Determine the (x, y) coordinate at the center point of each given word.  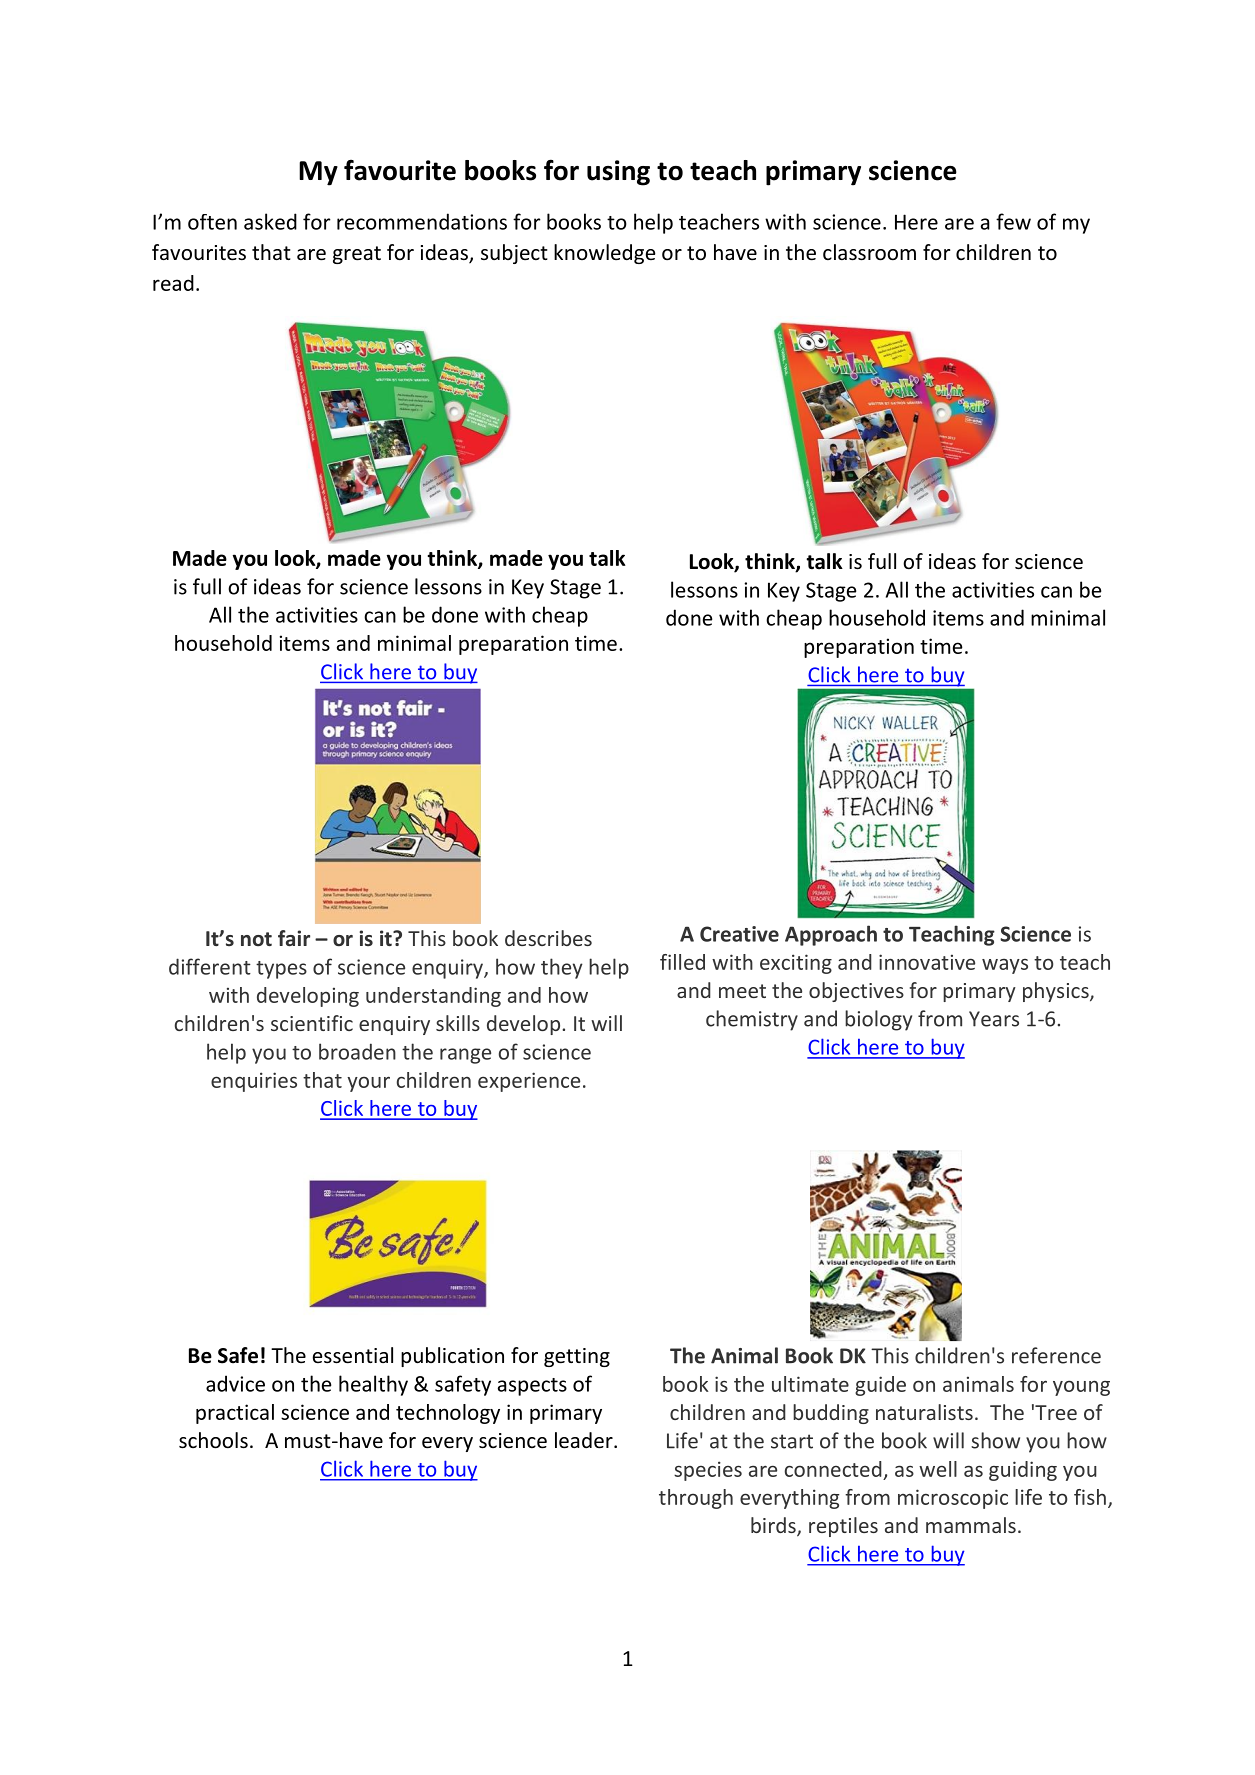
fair (294, 938)
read (173, 283)
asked (270, 221)
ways (1005, 966)
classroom (869, 252)
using (618, 173)
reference (1056, 1355)
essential (353, 1355)
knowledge (605, 254)
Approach (831, 935)
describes (548, 938)
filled (682, 962)
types (281, 970)
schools (213, 1440)
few (1013, 221)
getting (577, 1357)
